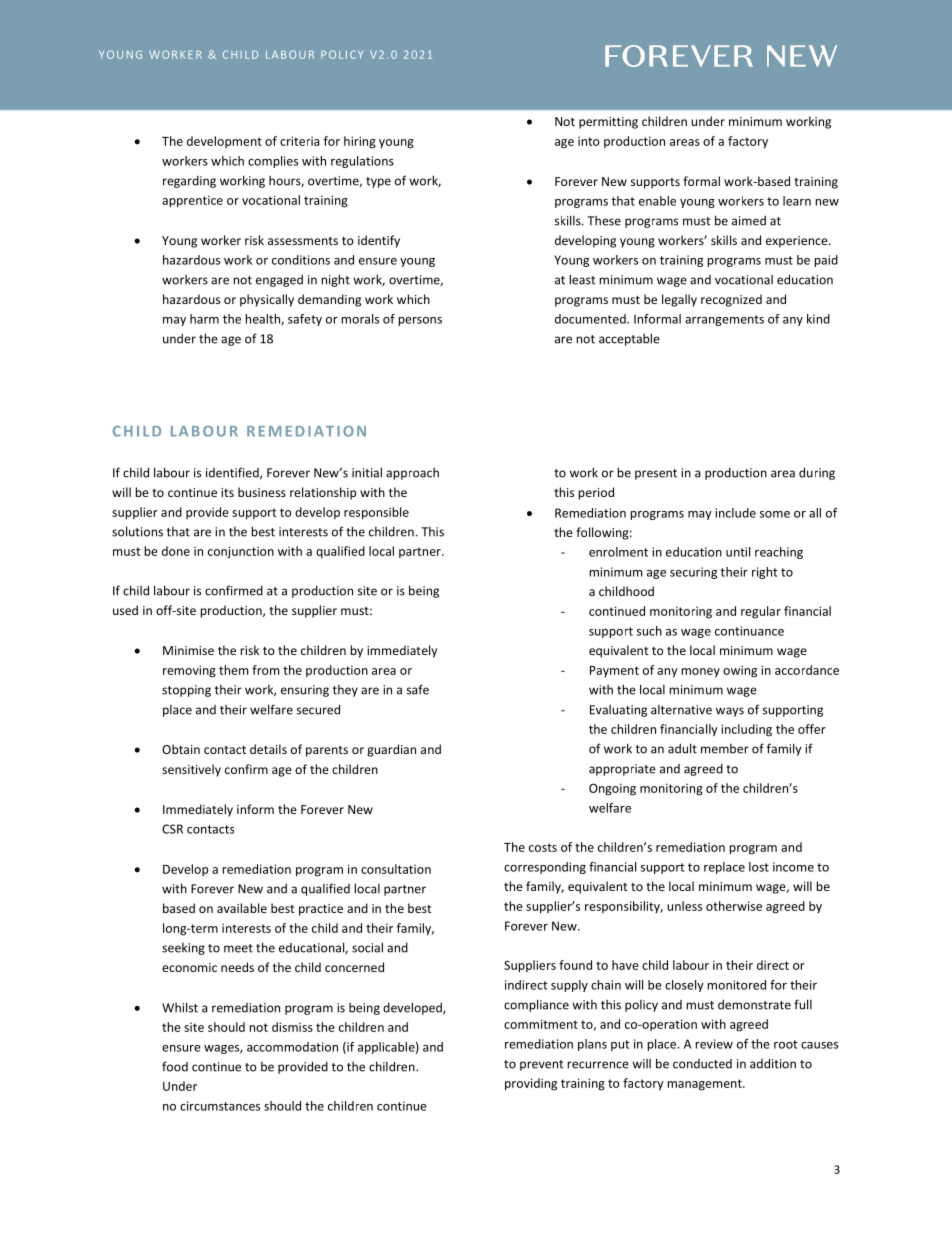 The image size is (952, 1233). I want to click on type, so click(378, 182).
